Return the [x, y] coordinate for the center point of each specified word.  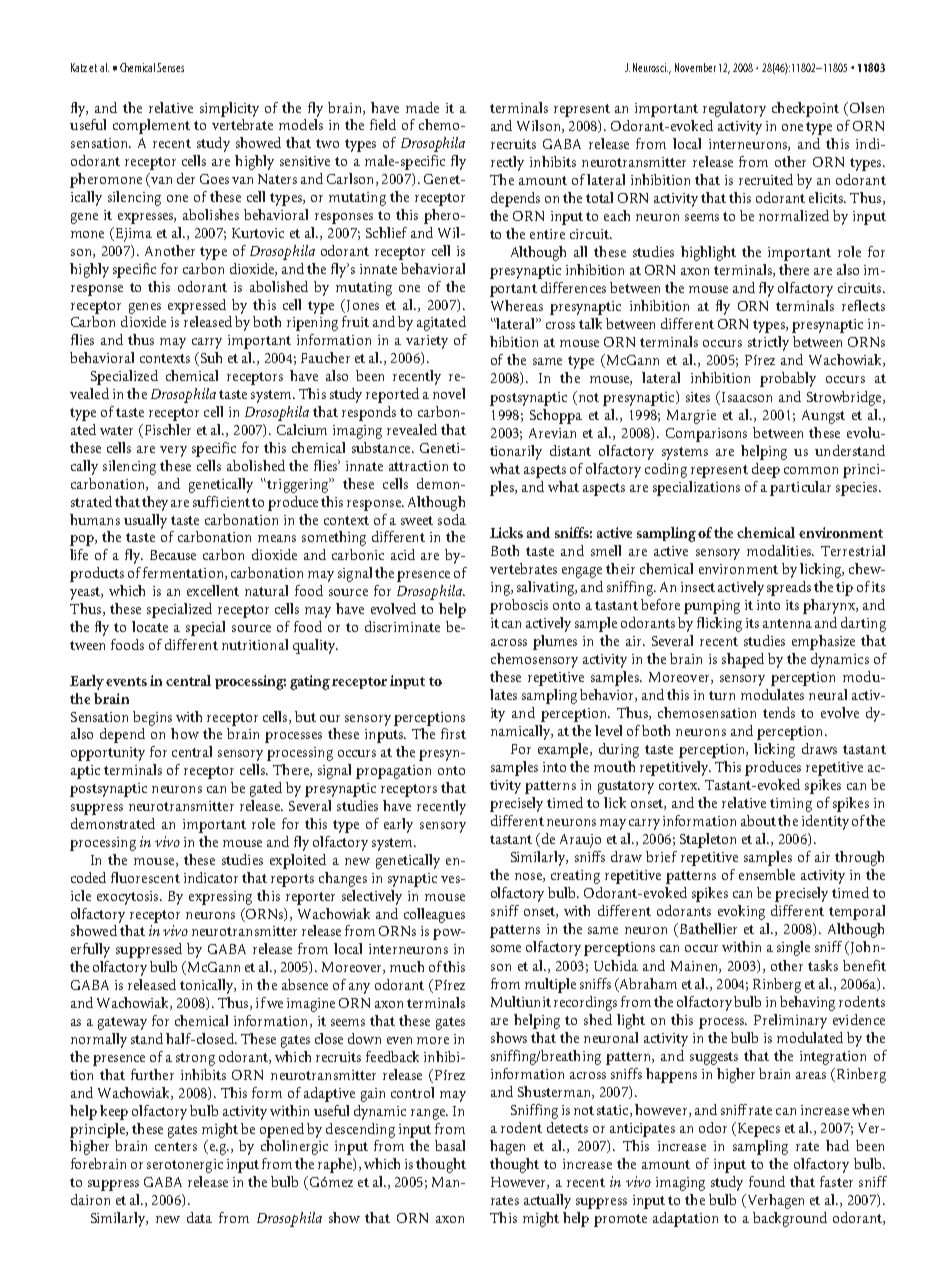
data [199, 1217]
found [767, 1181]
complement [151, 126]
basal [450, 1145]
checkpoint [805, 109]
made [422, 107]
